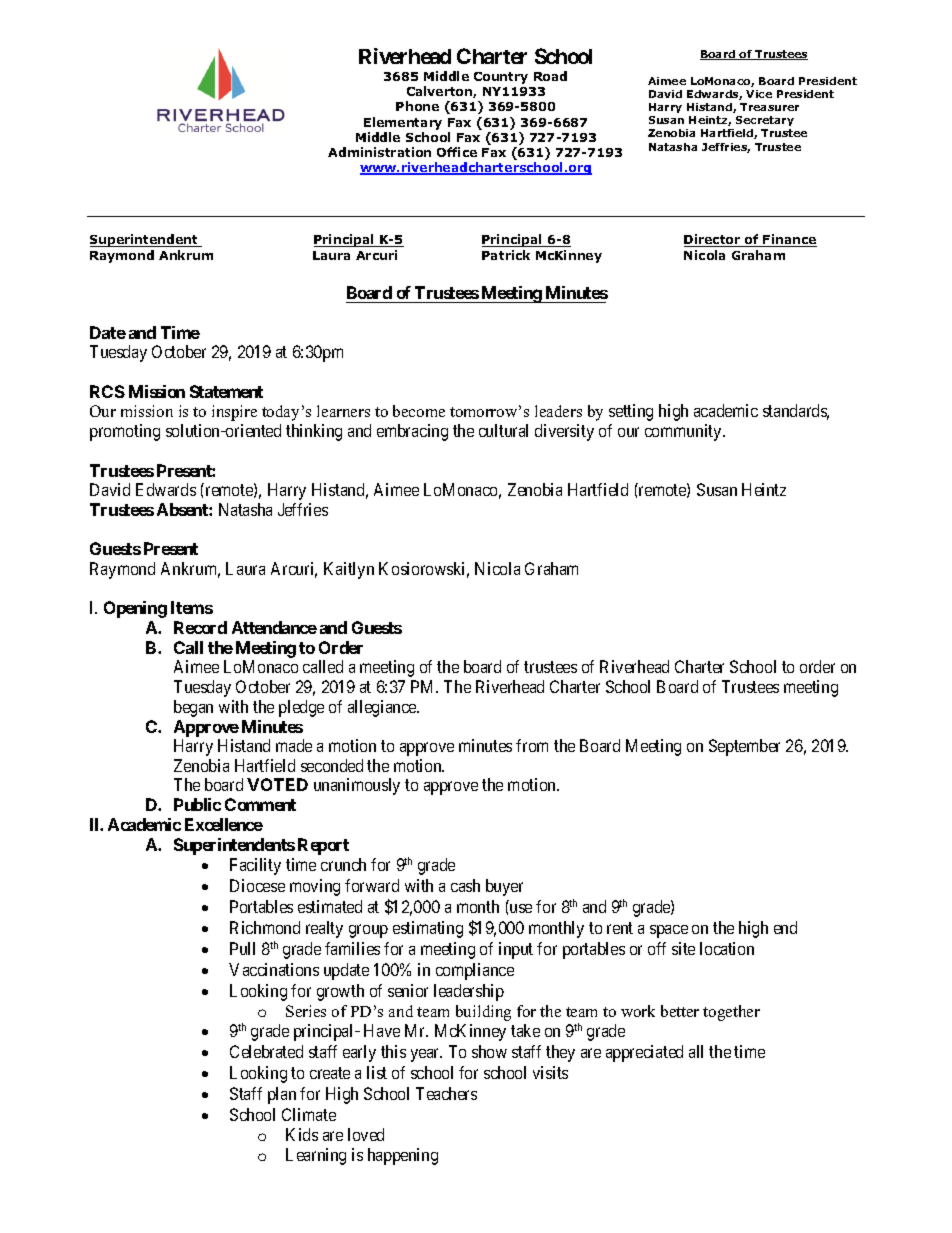 Image resolution: width=952 pixels, height=1233 pixels. Describe the element at coordinates (744, 747) in the document. I see `September` at that location.
